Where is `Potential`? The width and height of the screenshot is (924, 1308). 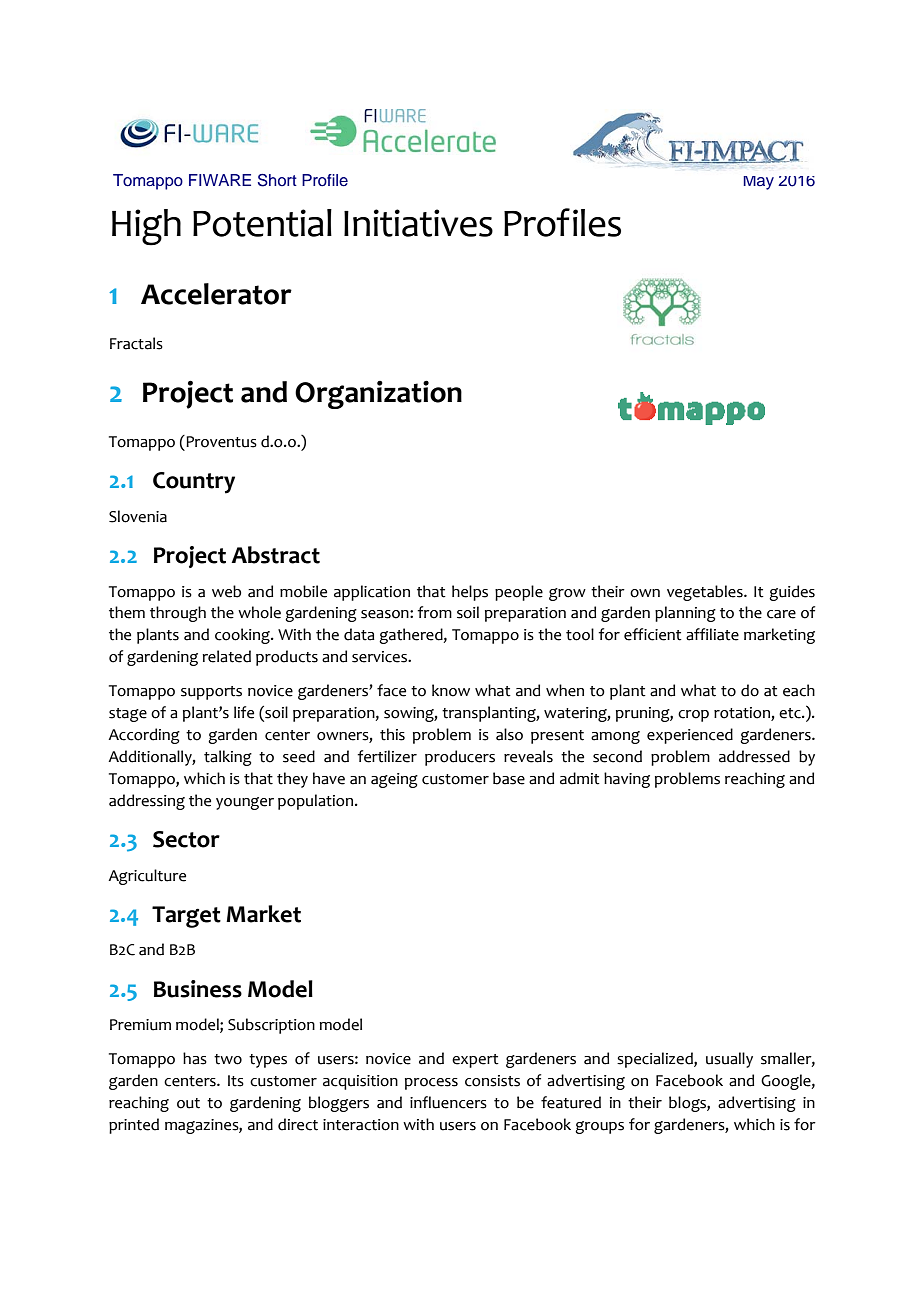
Potential is located at coordinates (262, 223).
